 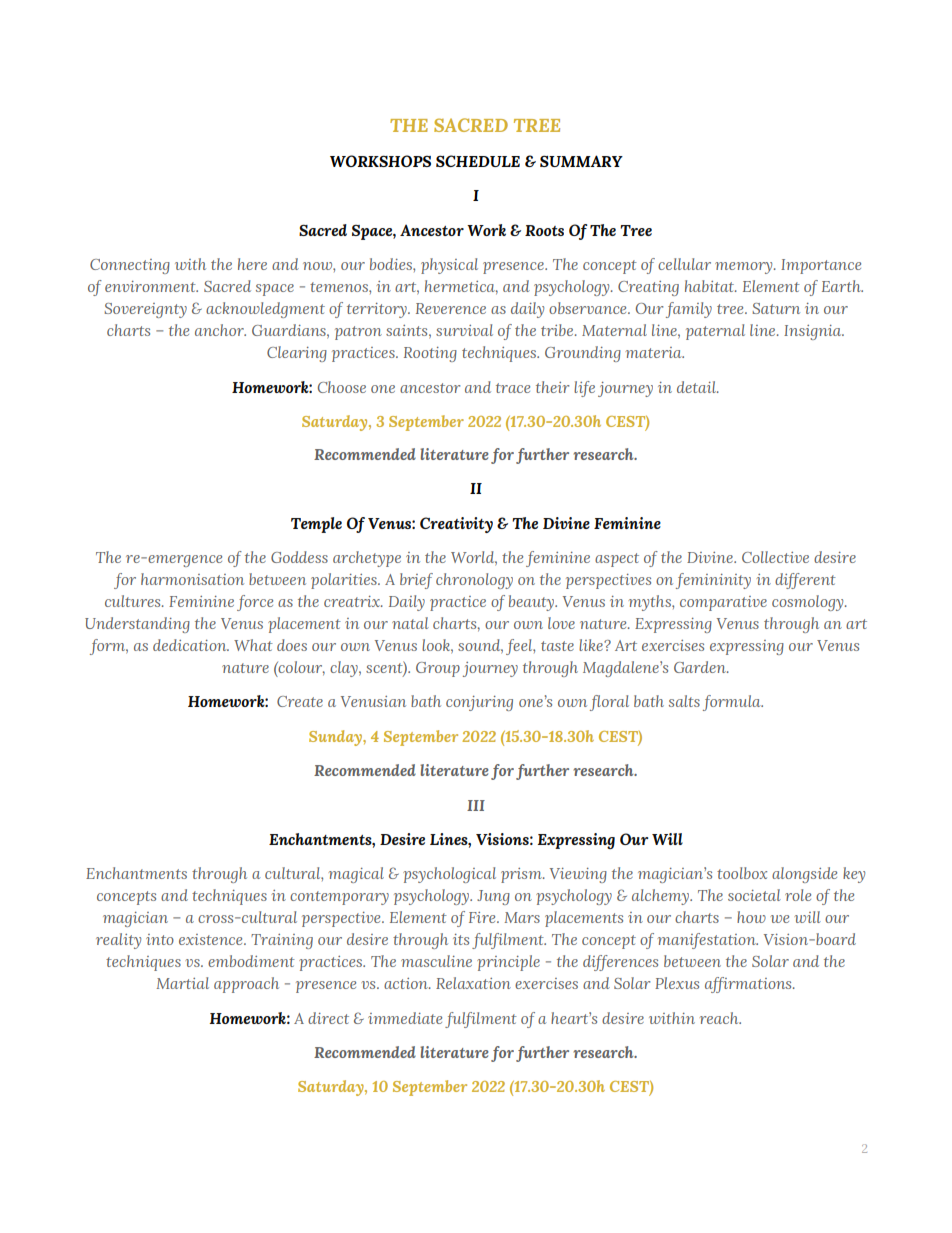 What do you see at coordinates (183, 983) in the image?
I see `Martial` at bounding box center [183, 983].
